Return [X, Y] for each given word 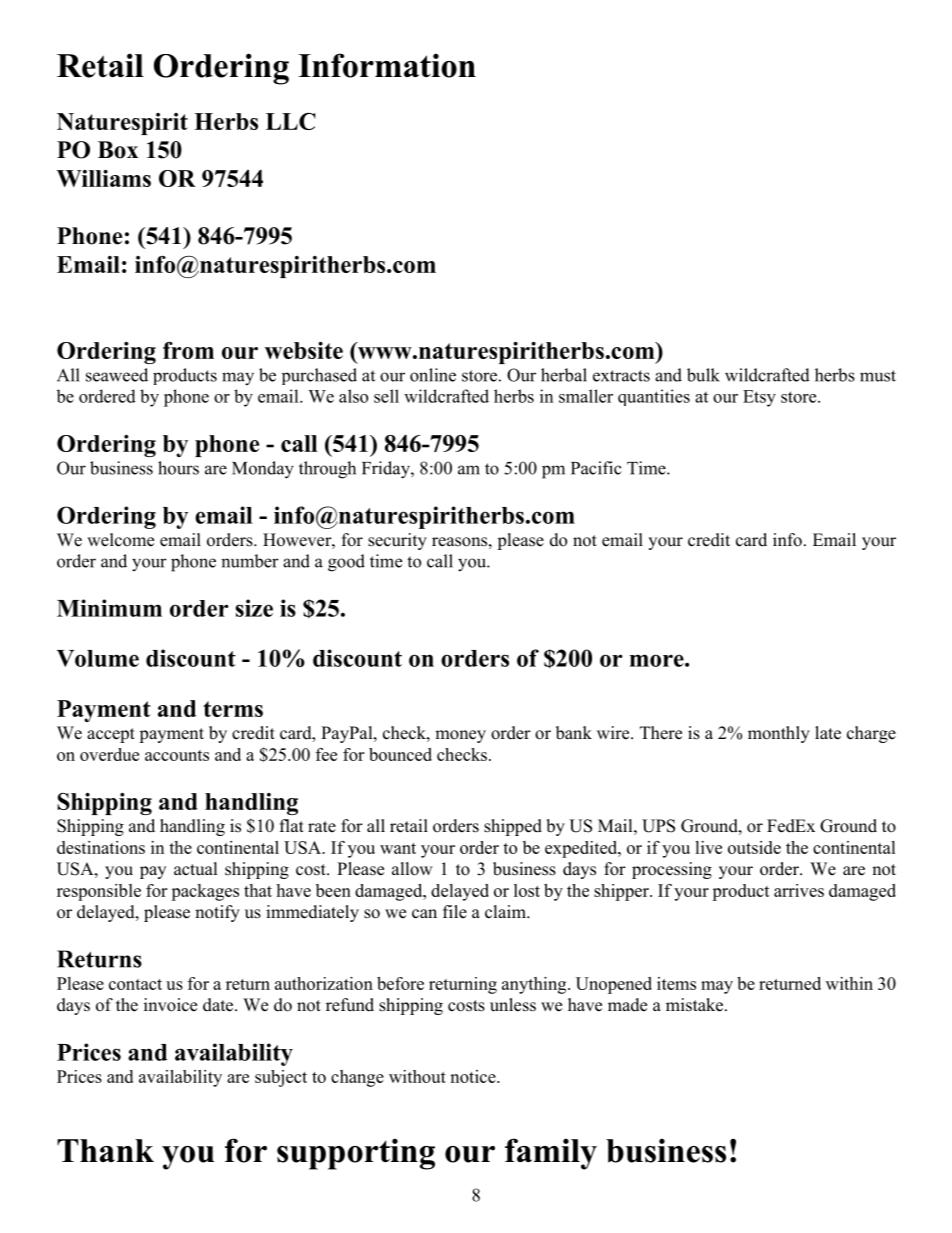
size [254, 608]
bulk [703, 375]
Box [118, 150]
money [460, 736]
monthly [779, 734]
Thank [105, 1150]
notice [474, 1076]
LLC [291, 121]
